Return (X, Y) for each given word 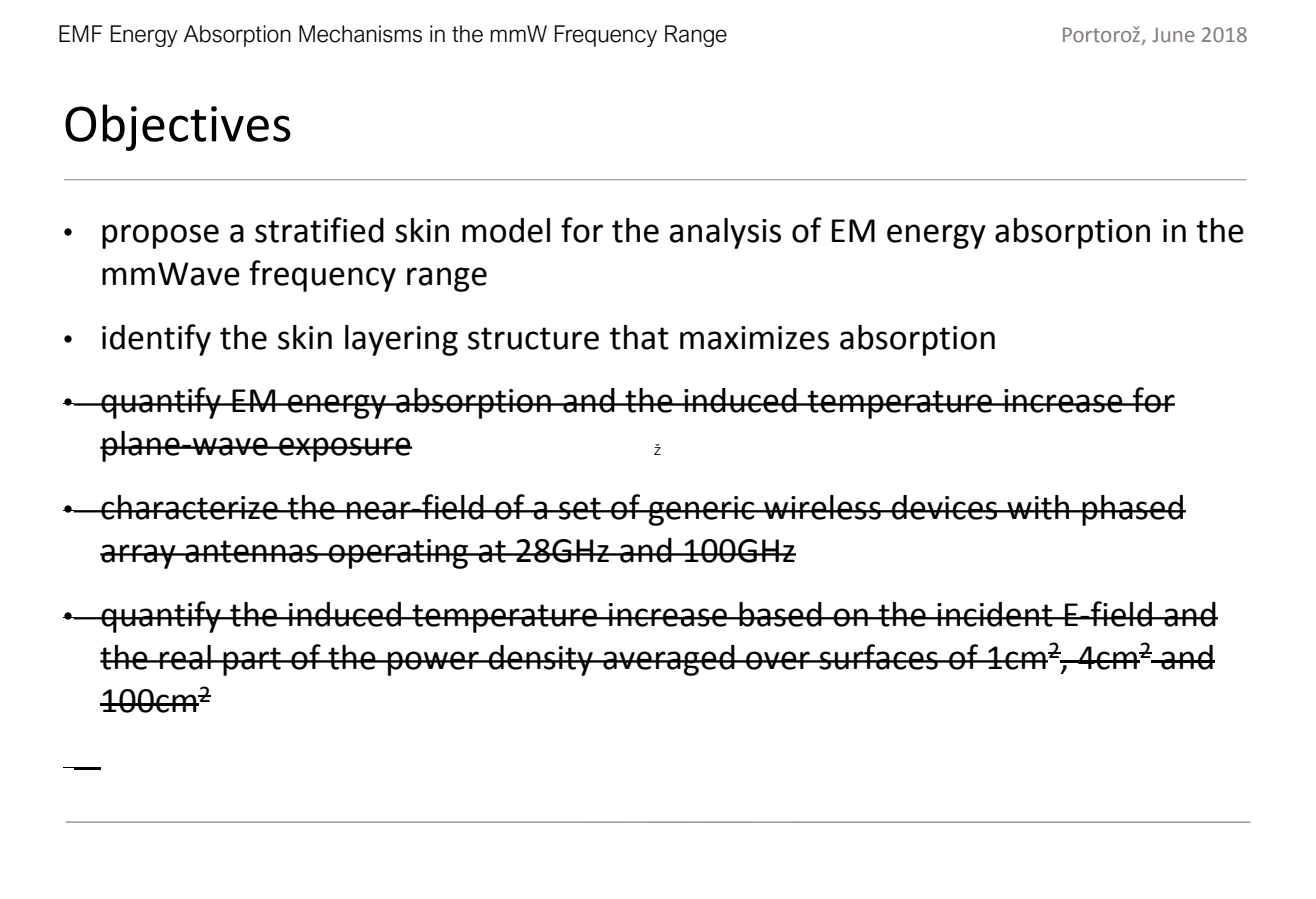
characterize (189, 507)
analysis (725, 233)
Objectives (178, 127)
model (506, 230)
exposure (344, 449)
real (185, 657)
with (1038, 507)
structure (533, 338)
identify (156, 340)
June (1173, 34)
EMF (80, 33)
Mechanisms (360, 34)
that (639, 337)
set (580, 508)
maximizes (754, 338)
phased (1133, 510)
